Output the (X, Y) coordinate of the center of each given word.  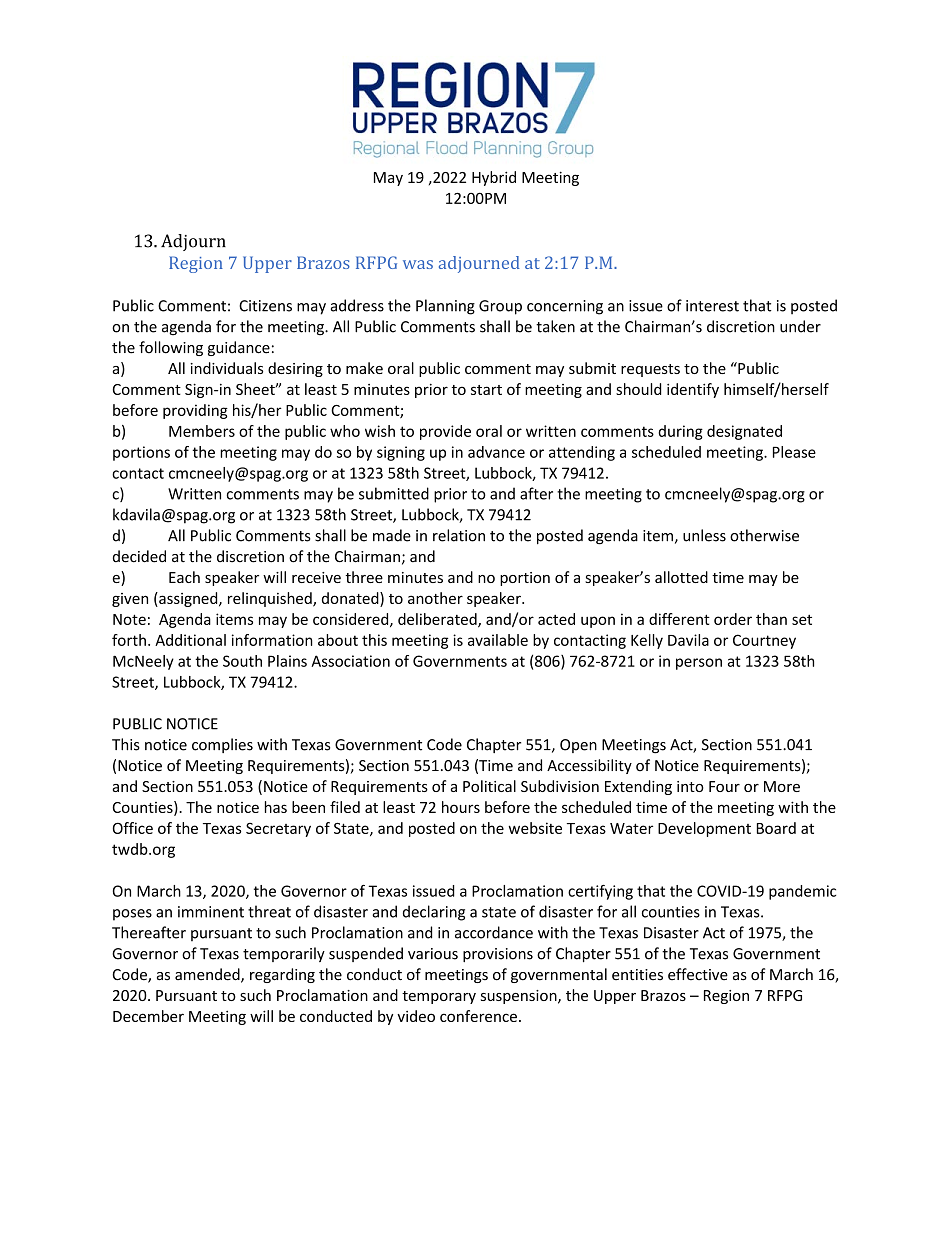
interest (712, 306)
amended (208, 975)
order (733, 619)
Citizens (265, 306)
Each (184, 577)
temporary (439, 997)
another (435, 598)
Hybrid (494, 178)
